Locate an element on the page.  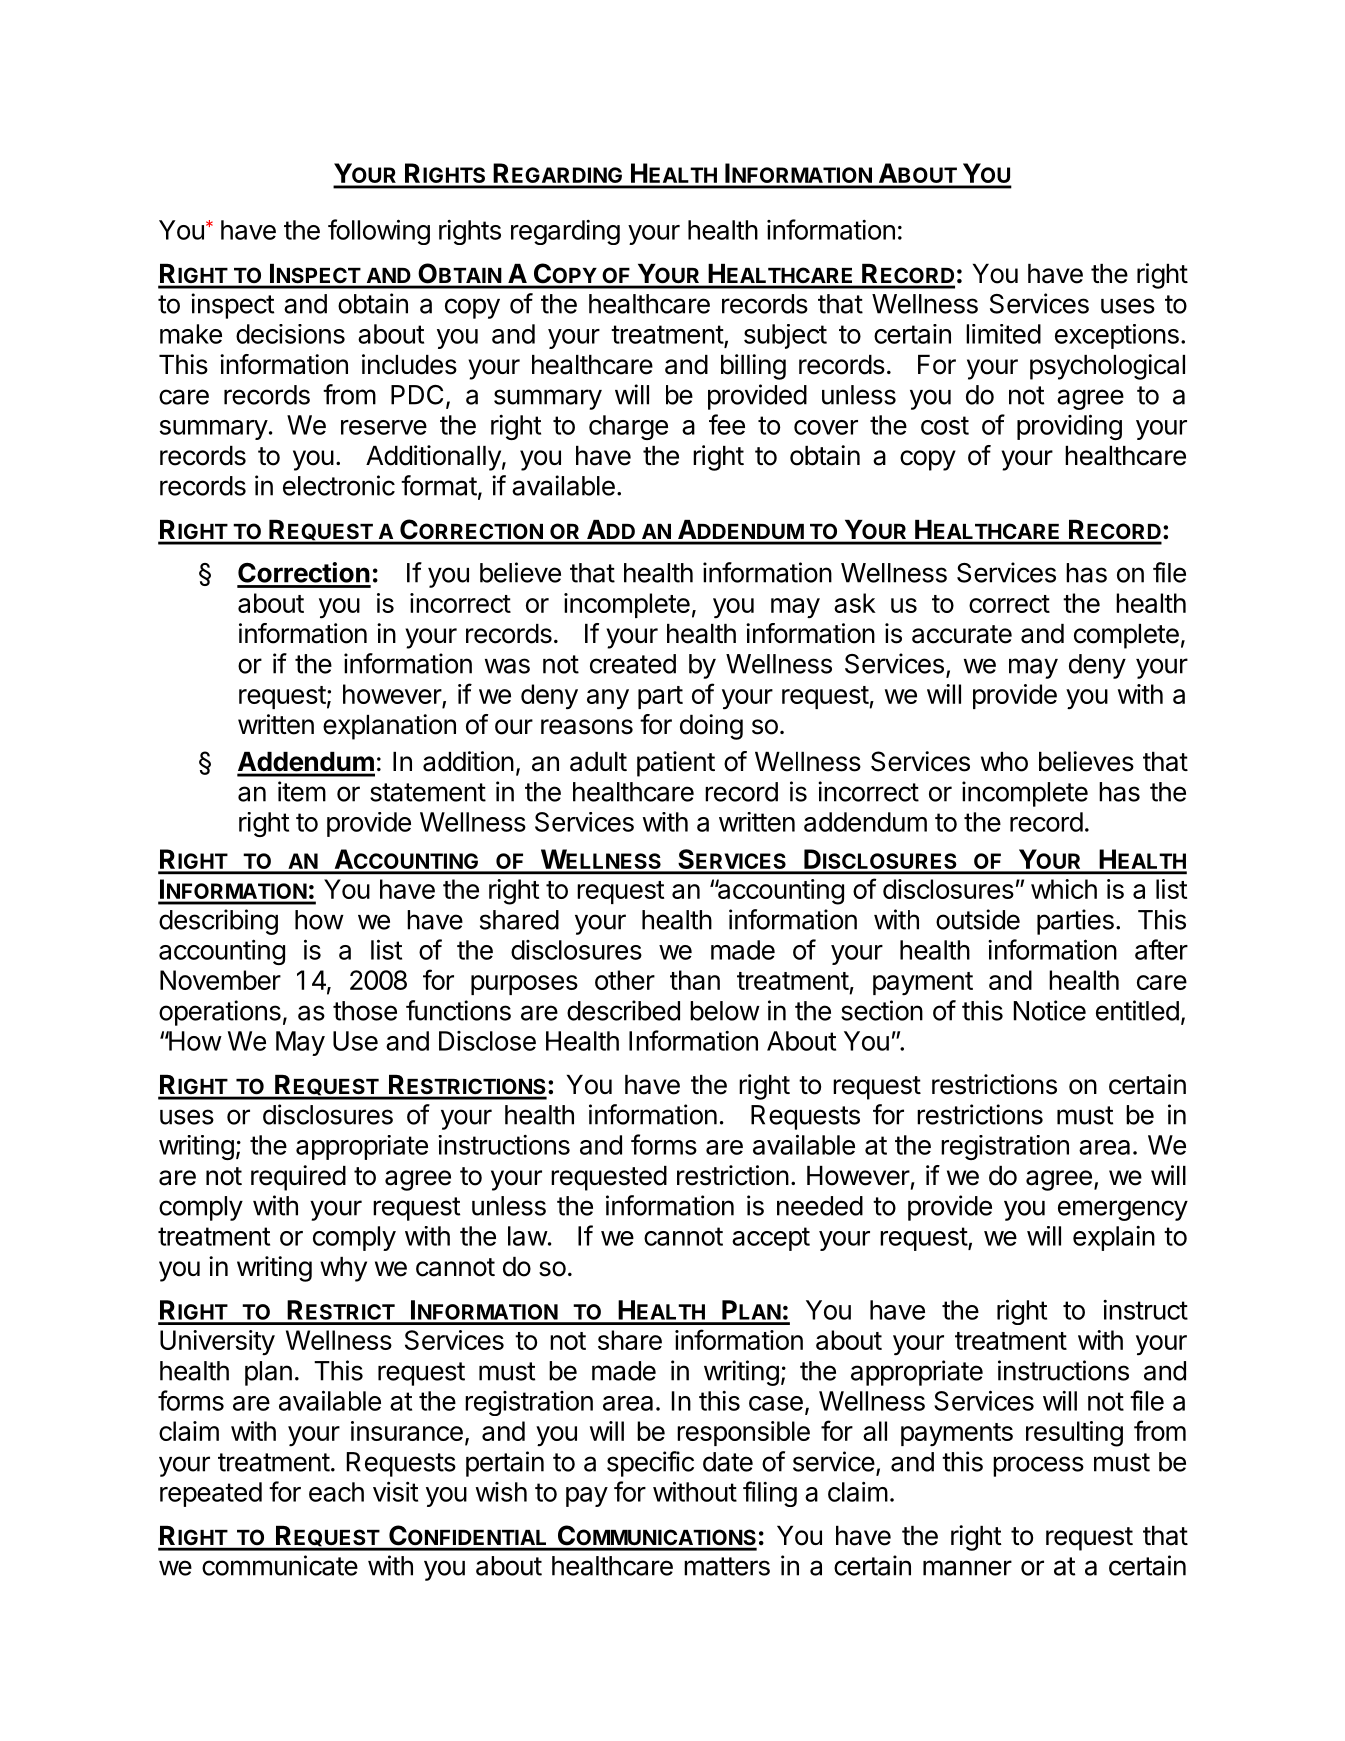
each is located at coordinates (336, 1492).
